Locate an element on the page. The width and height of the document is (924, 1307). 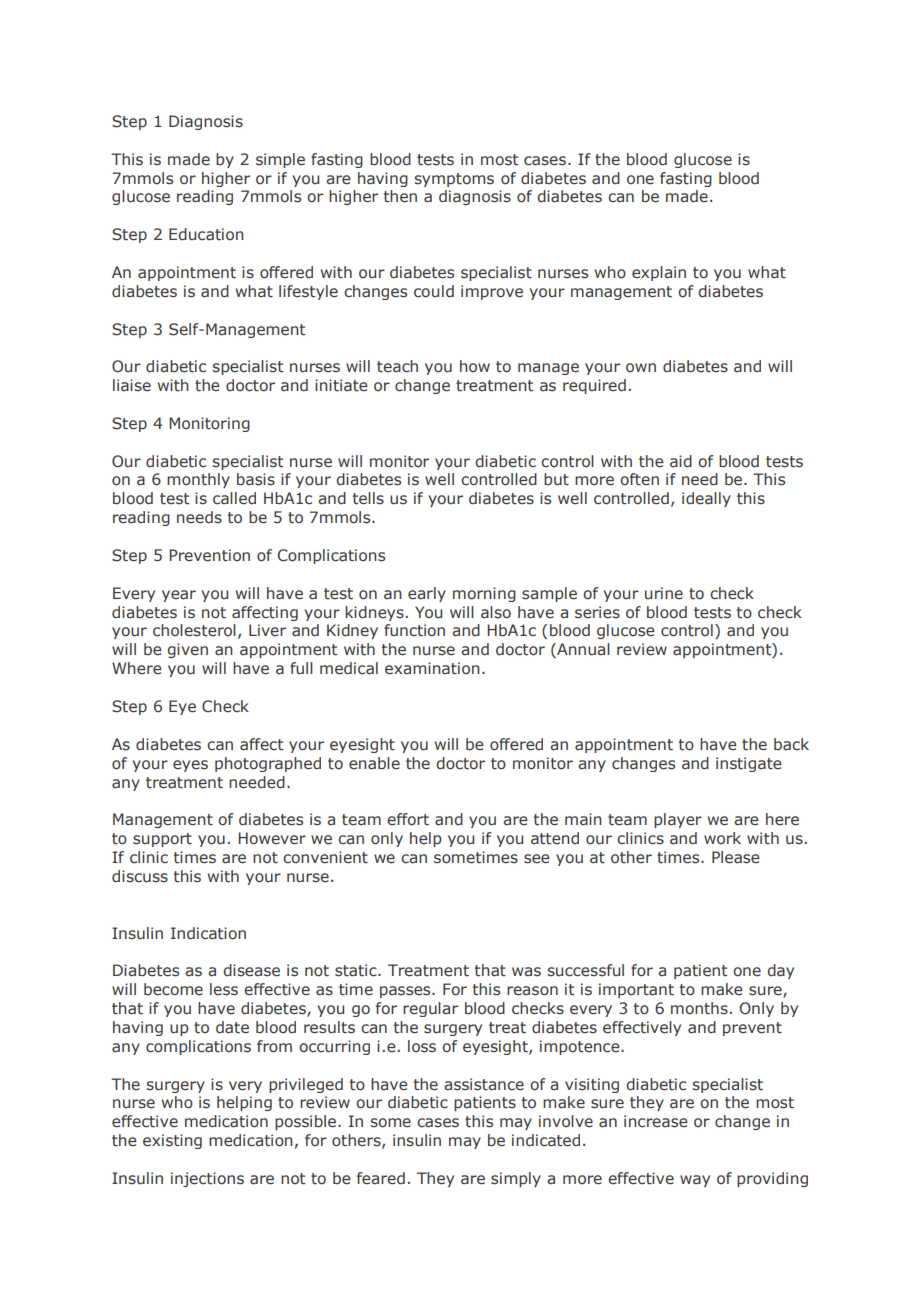
given is located at coordinates (187, 650).
